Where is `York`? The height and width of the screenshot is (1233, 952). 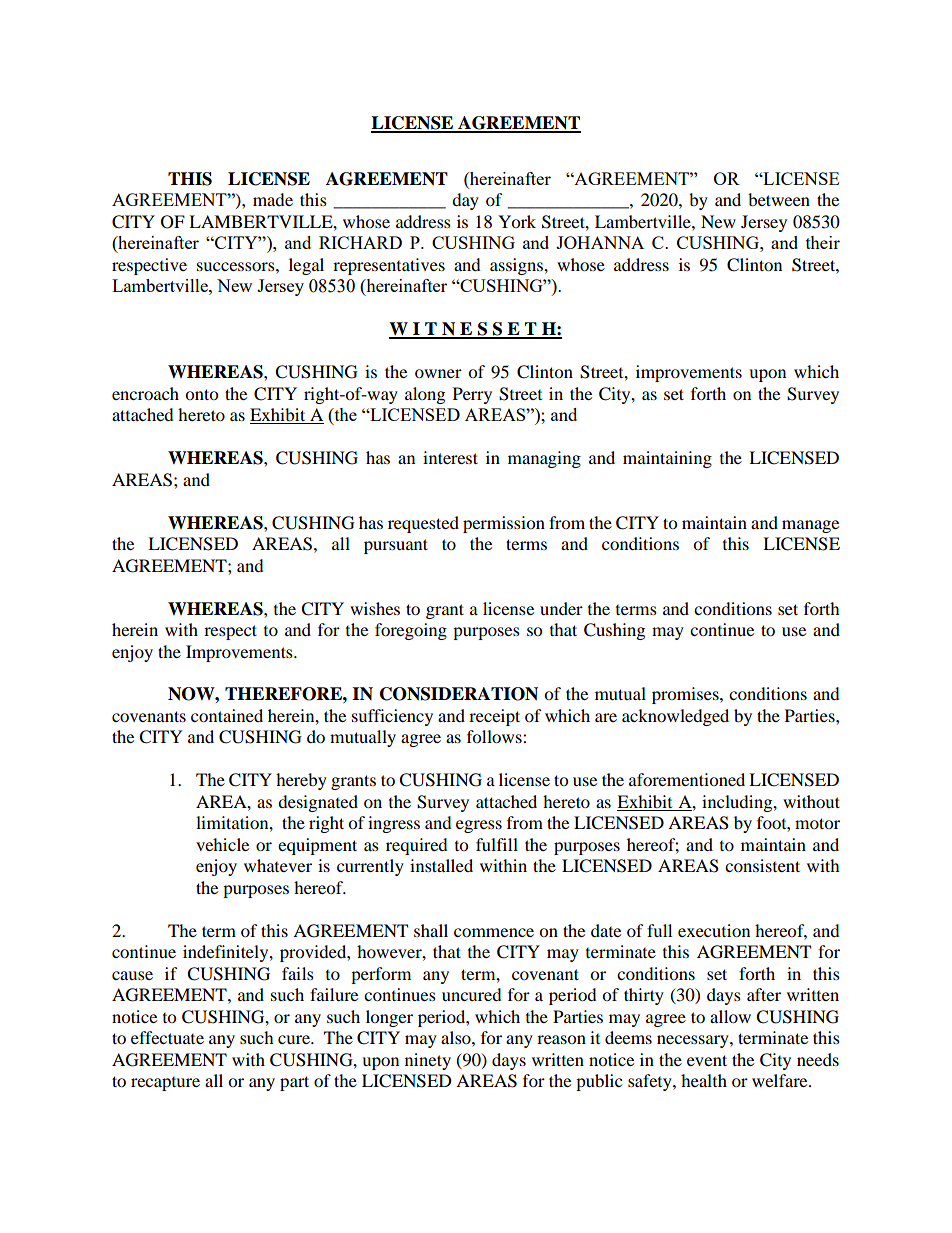 York is located at coordinates (517, 221).
